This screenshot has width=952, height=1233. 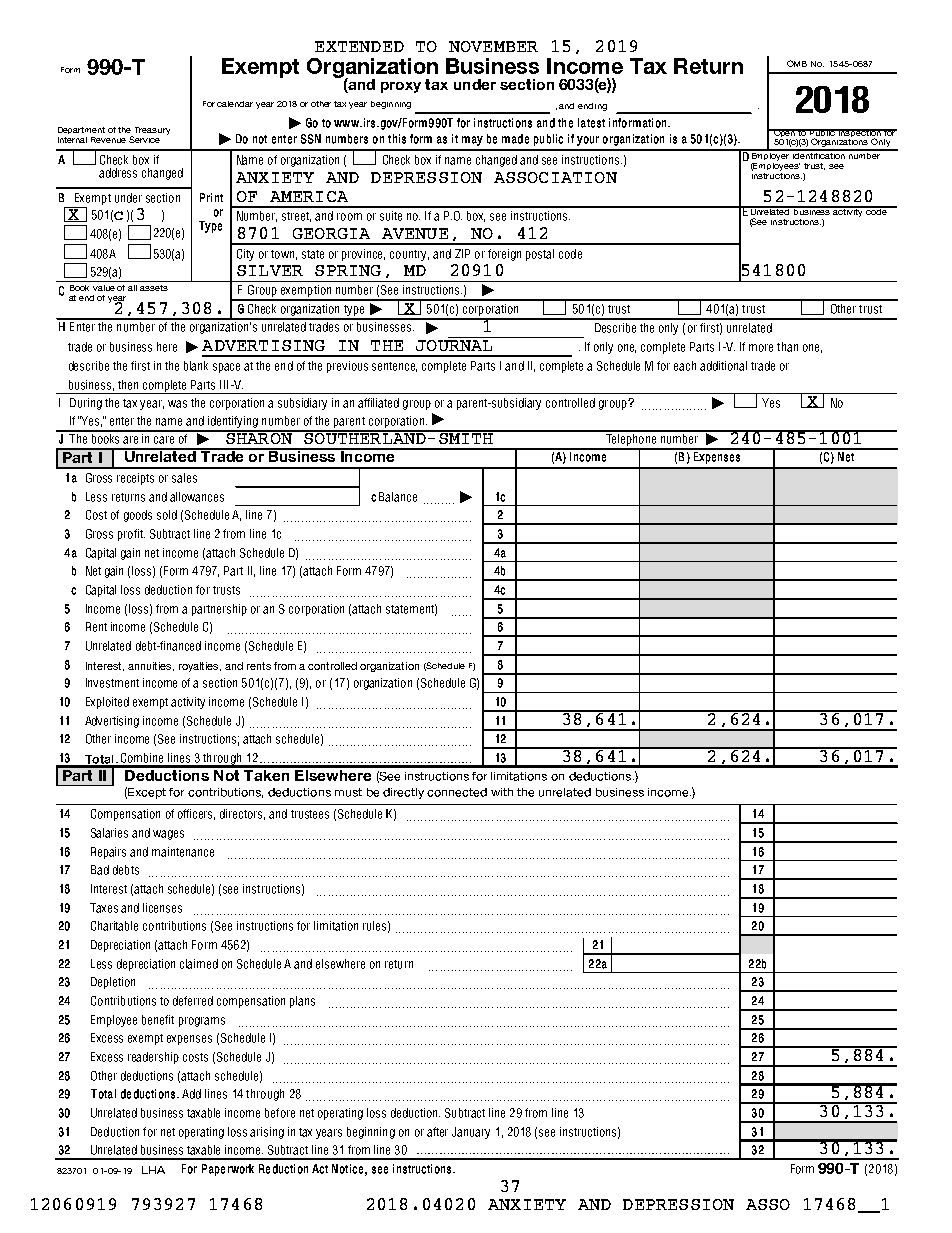 What do you see at coordinates (164, 440) in the screenshot?
I see `care` at bounding box center [164, 440].
